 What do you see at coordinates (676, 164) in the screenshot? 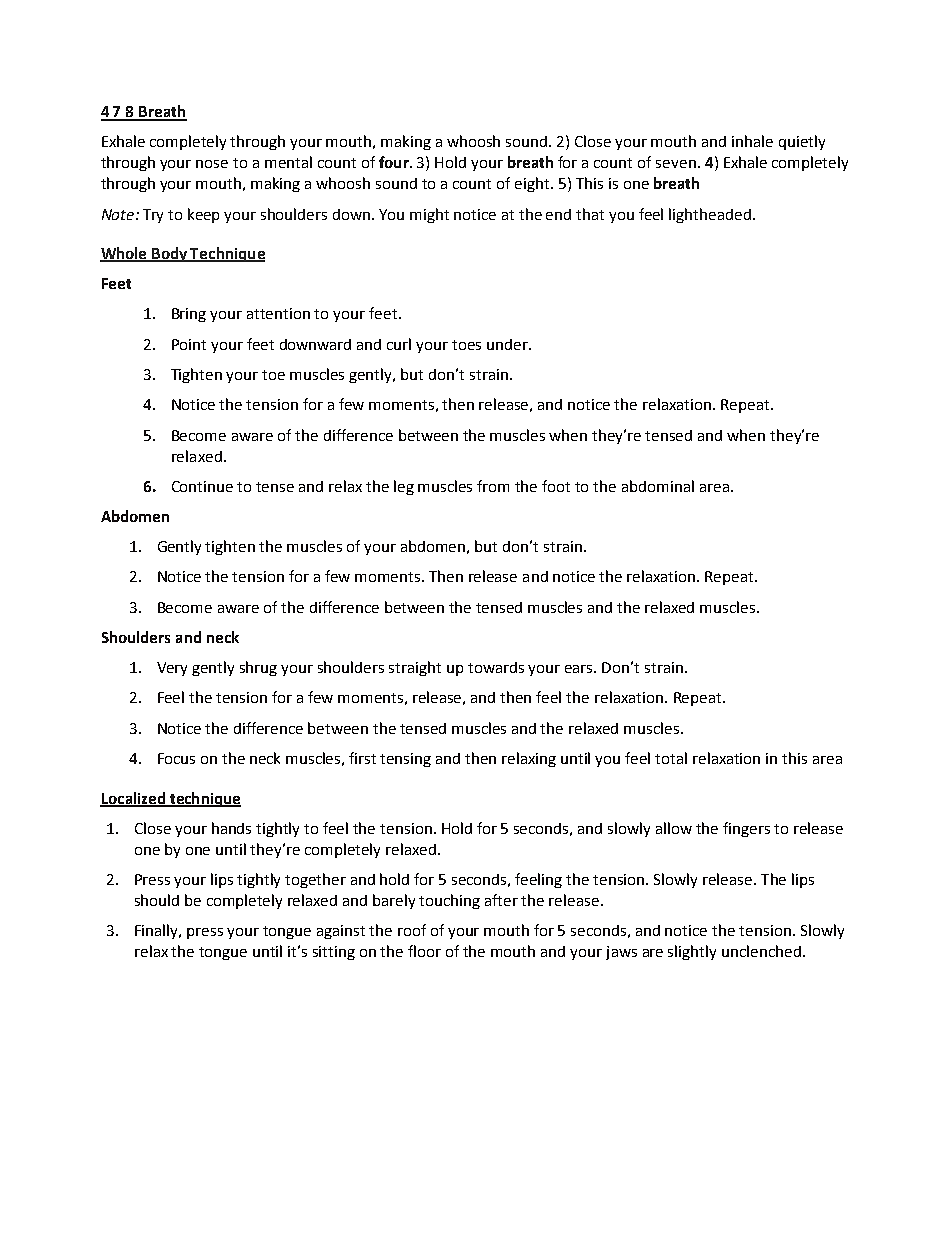
I see `seven` at bounding box center [676, 164].
